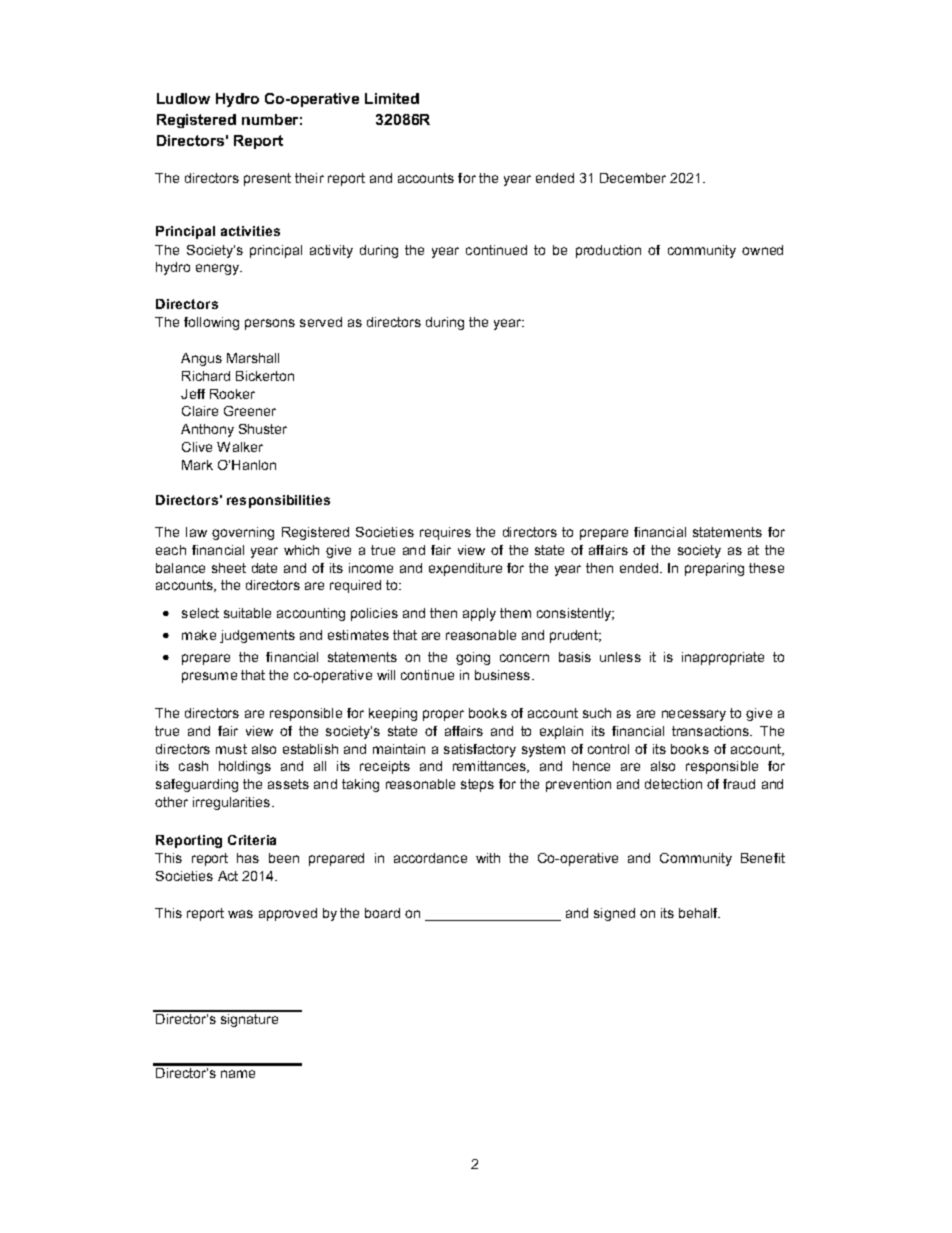 The width and height of the screenshot is (952, 1233). What do you see at coordinates (229, 568) in the screenshot?
I see `sheet` at bounding box center [229, 568].
